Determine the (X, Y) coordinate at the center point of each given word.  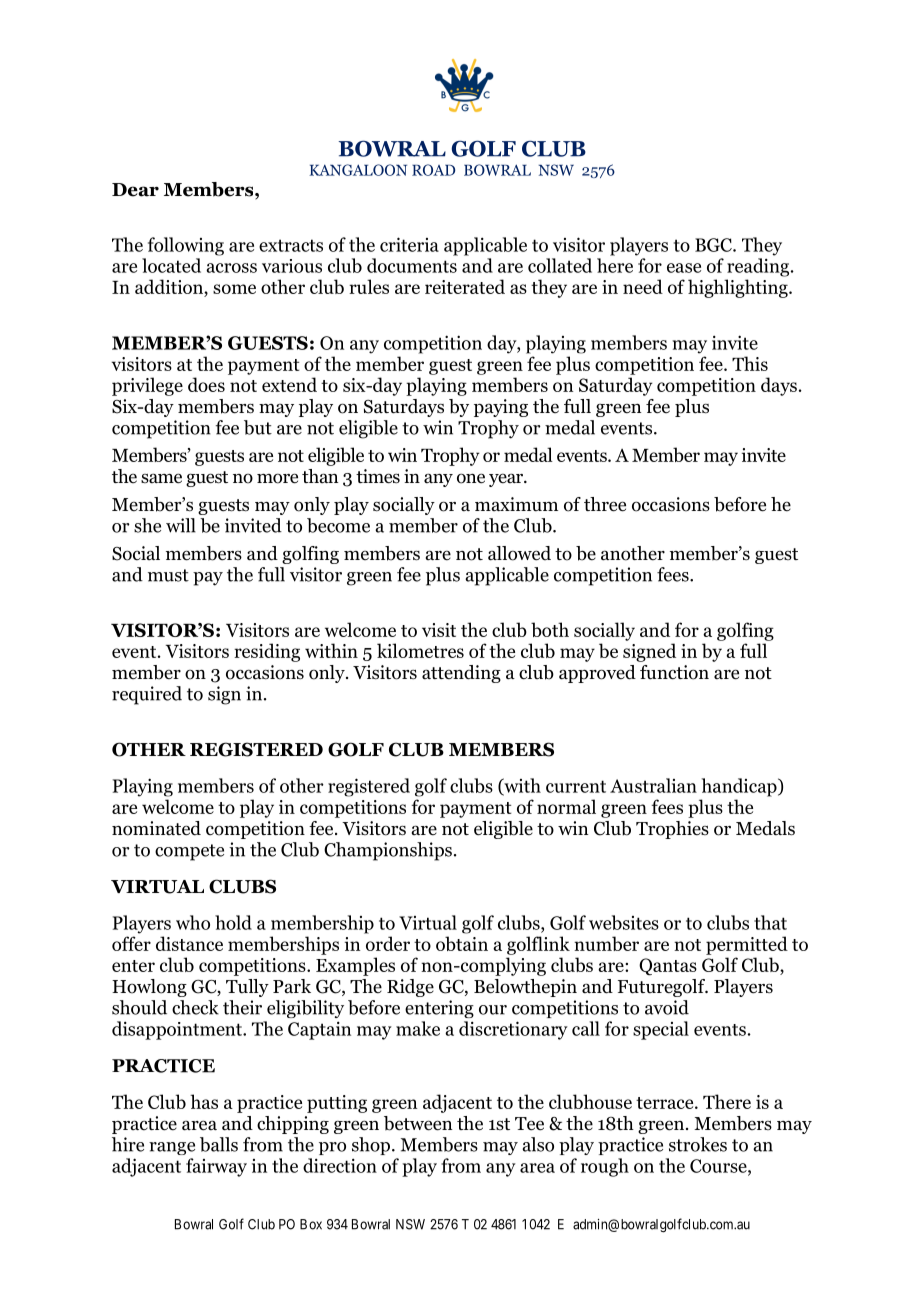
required (147, 695)
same (161, 478)
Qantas (668, 967)
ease (684, 268)
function (674, 672)
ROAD (433, 170)
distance (189, 943)
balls (219, 1144)
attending (461, 674)
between (418, 1123)
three (605, 504)
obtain (462, 943)
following (186, 246)
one (471, 478)
